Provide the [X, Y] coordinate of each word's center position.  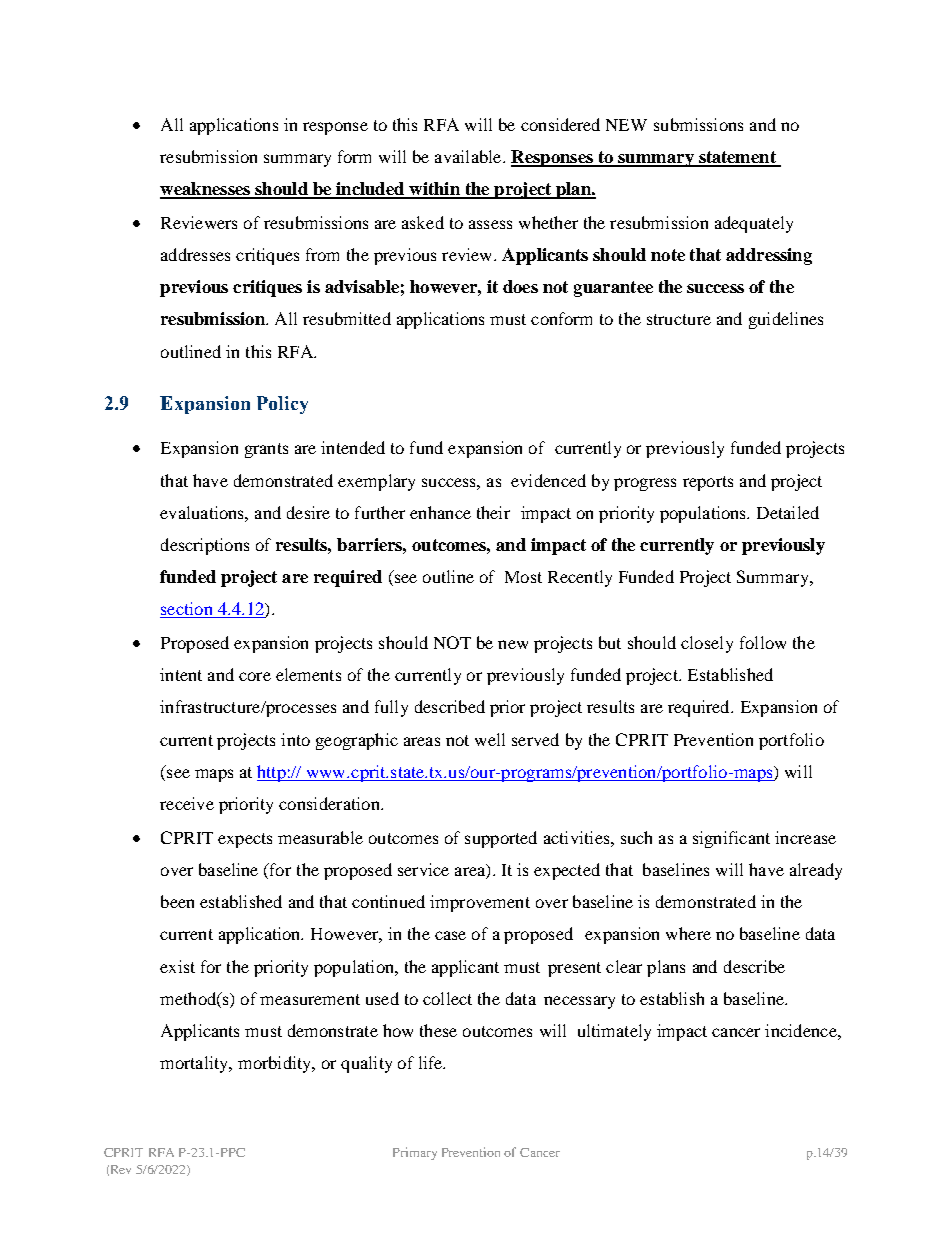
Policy [282, 405]
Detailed [788, 512]
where [688, 933]
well [490, 739]
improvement [480, 903]
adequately [754, 224]
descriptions [205, 546]
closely [707, 644]
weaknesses [206, 190]
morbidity [276, 1064]
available [469, 156]
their [493, 512]
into [295, 739]
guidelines [786, 320]
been [177, 901]
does [520, 286]
